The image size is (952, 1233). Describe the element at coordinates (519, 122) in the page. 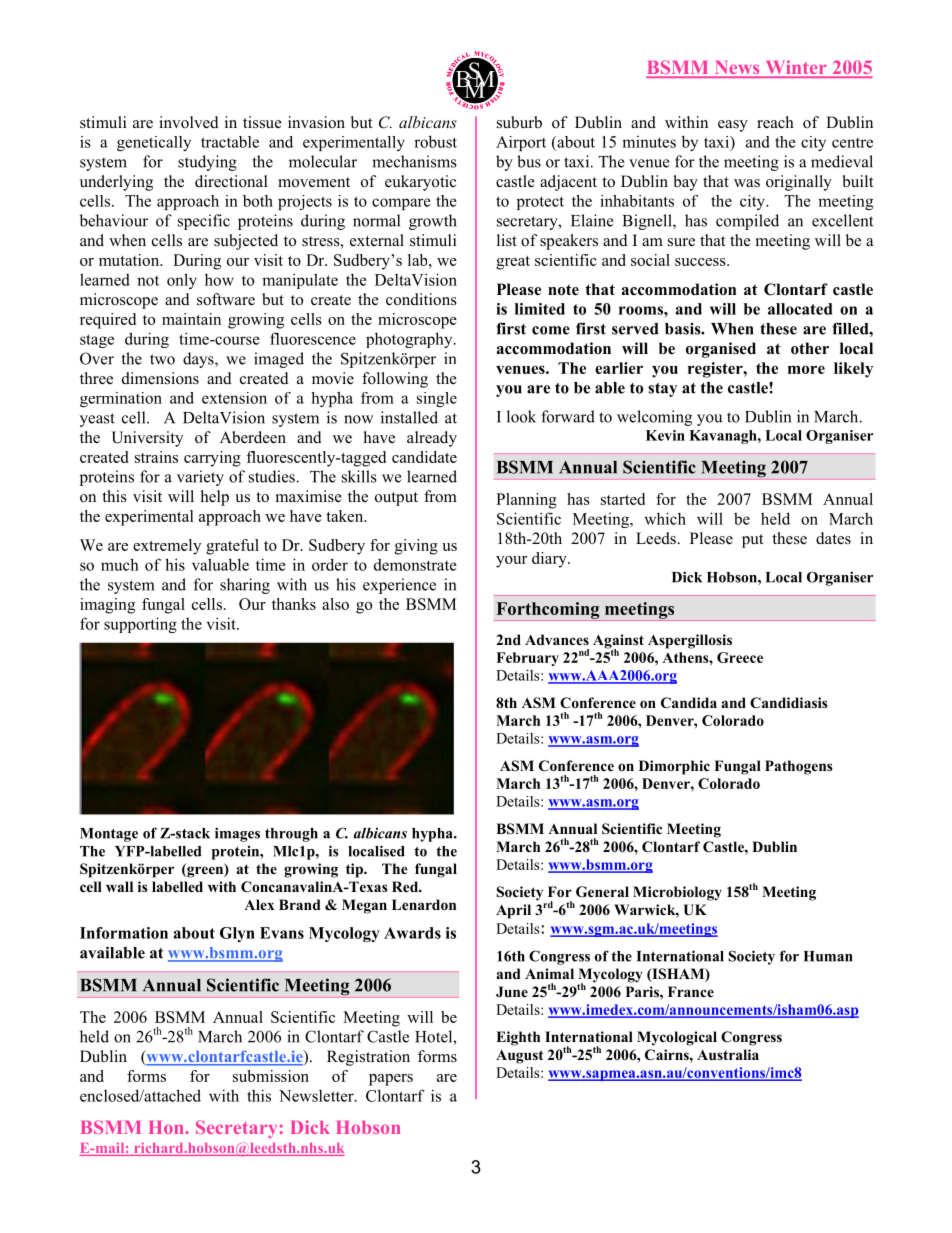

I see `suburb` at that location.
